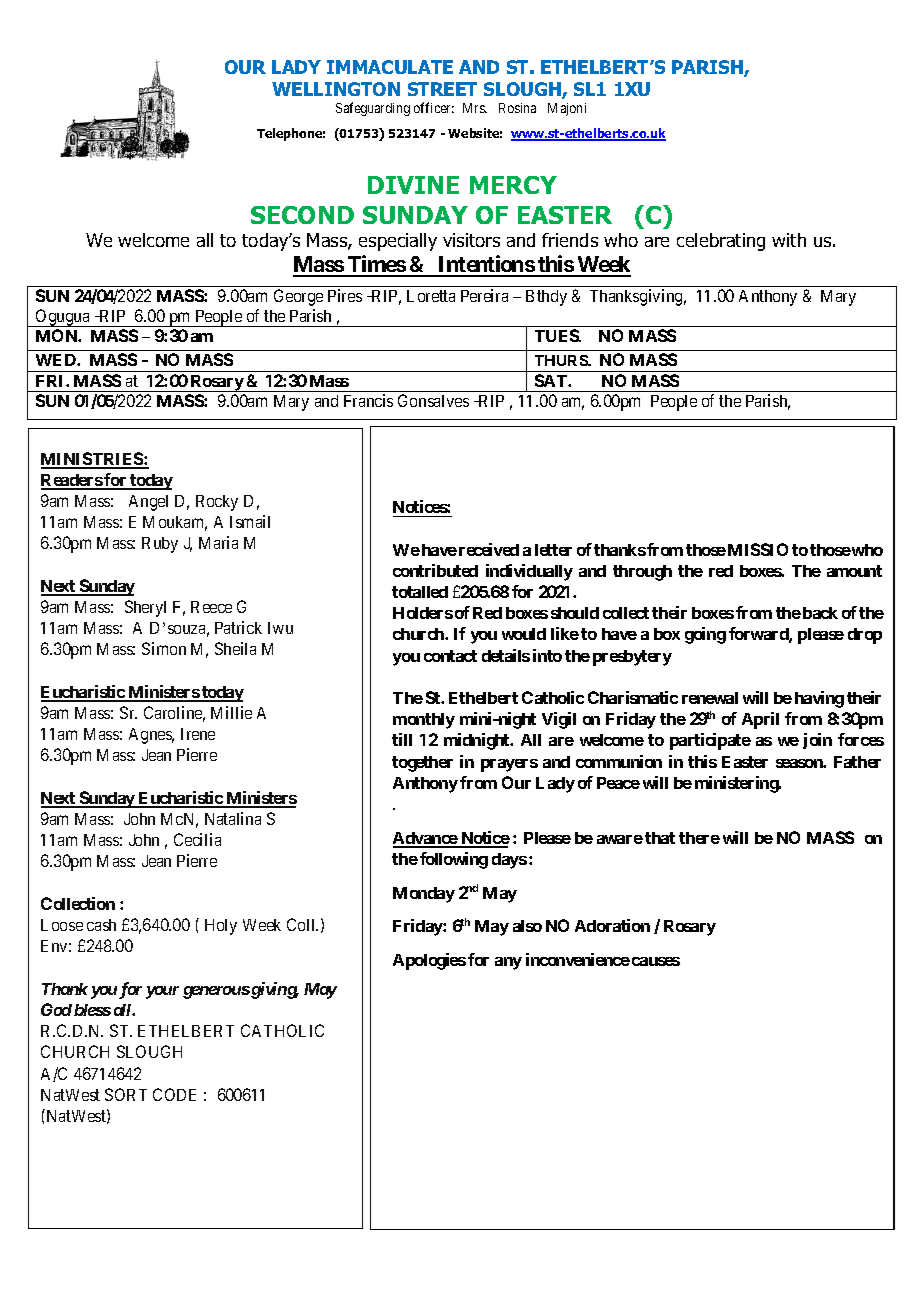 Image resolution: width=924 pixels, height=1308 pixels. I want to click on WELLINGTON, so click(336, 89).
